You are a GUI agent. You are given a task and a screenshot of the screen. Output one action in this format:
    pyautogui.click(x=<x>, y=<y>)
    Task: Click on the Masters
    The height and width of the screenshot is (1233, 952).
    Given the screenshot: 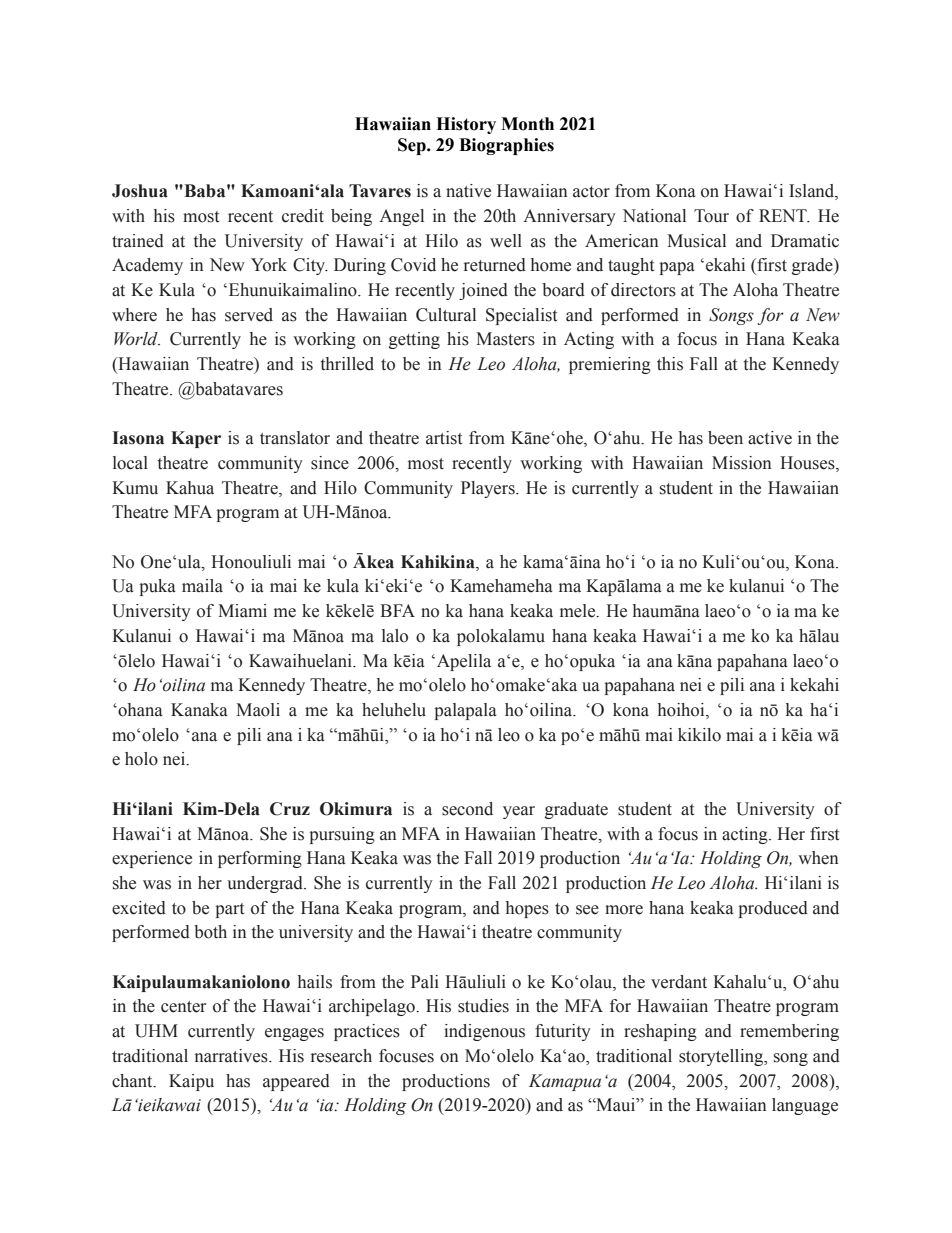 What is the action you would take?
    pyautogui.click(x=505, y=339)
